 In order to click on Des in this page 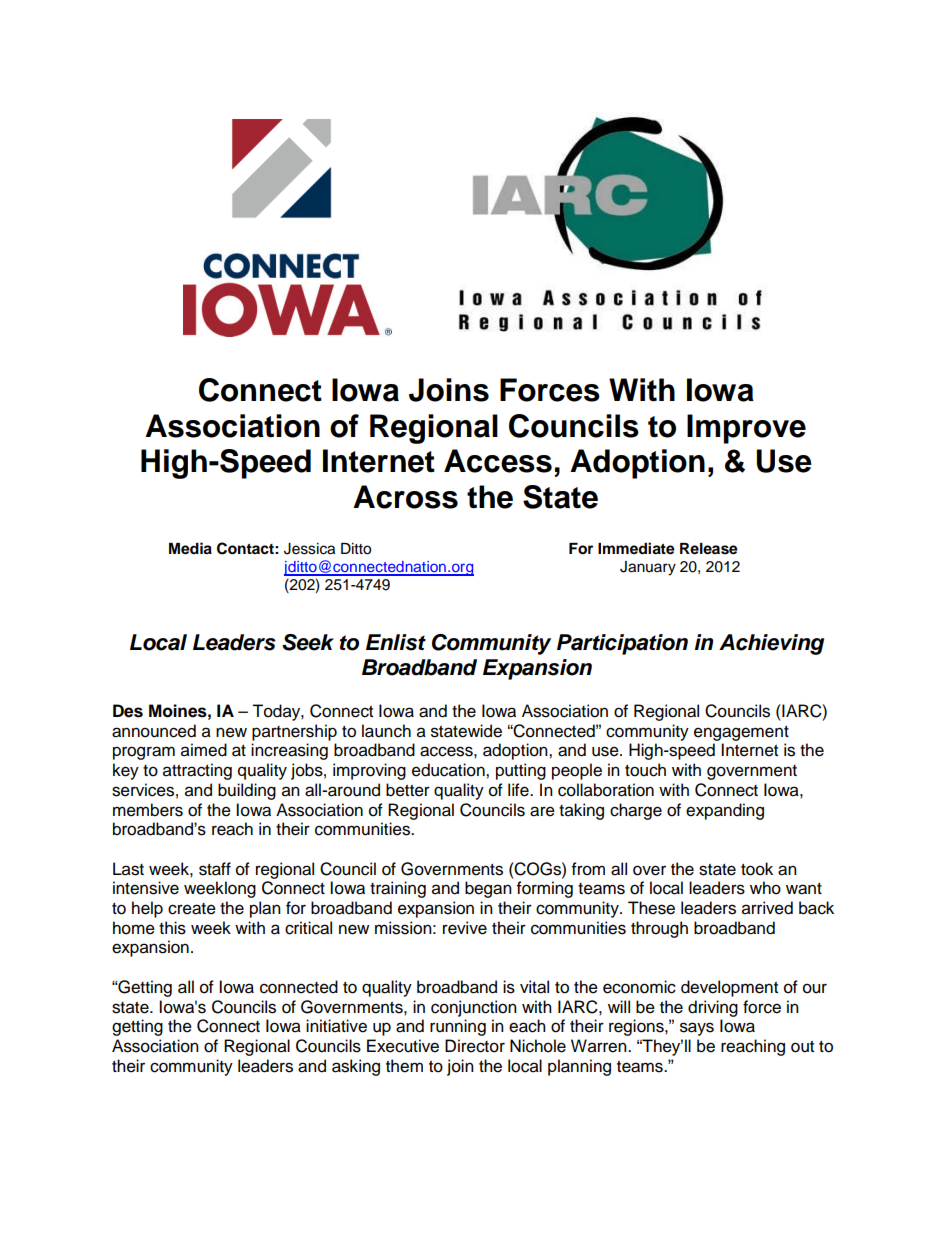, I will do `click(128, 711)`.
